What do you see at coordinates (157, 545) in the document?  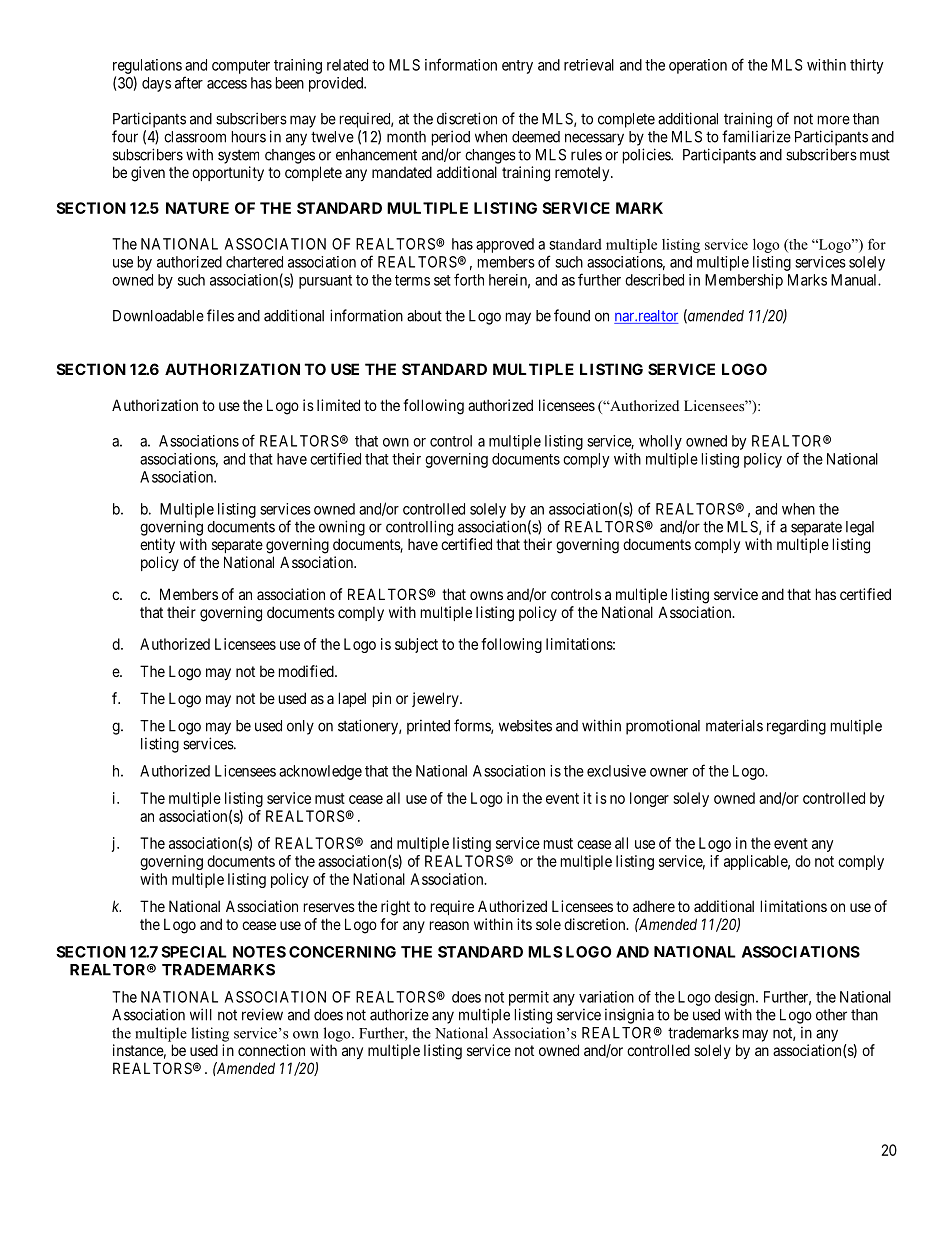 I see `entity` at bounding box center [157, 545].
